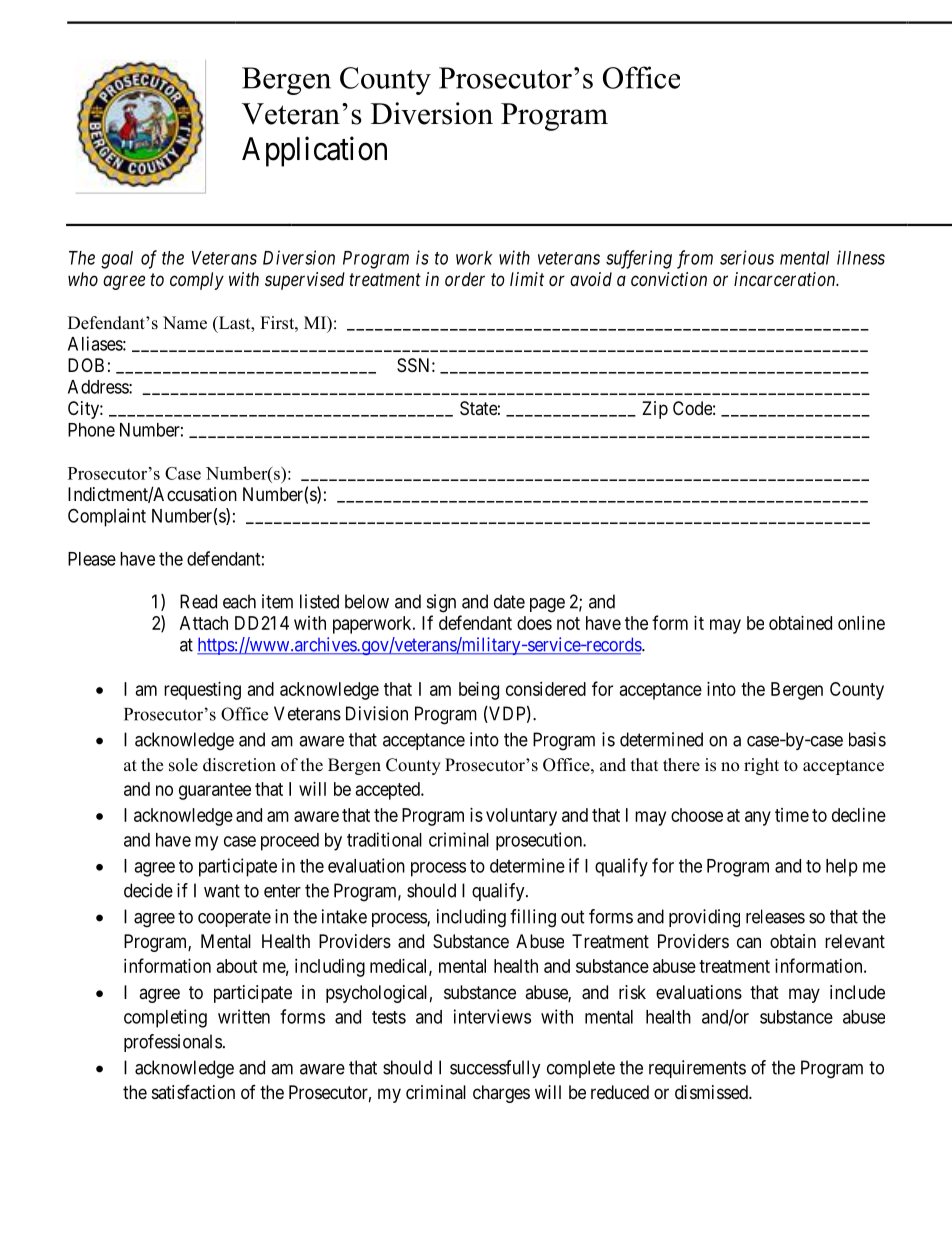 Image resolution: width=952 pixels, height=1233 pixels. What do you see at coordinates (204, 623) in the screenshot?
I see `Attach` at bounding box center [204, 623].
